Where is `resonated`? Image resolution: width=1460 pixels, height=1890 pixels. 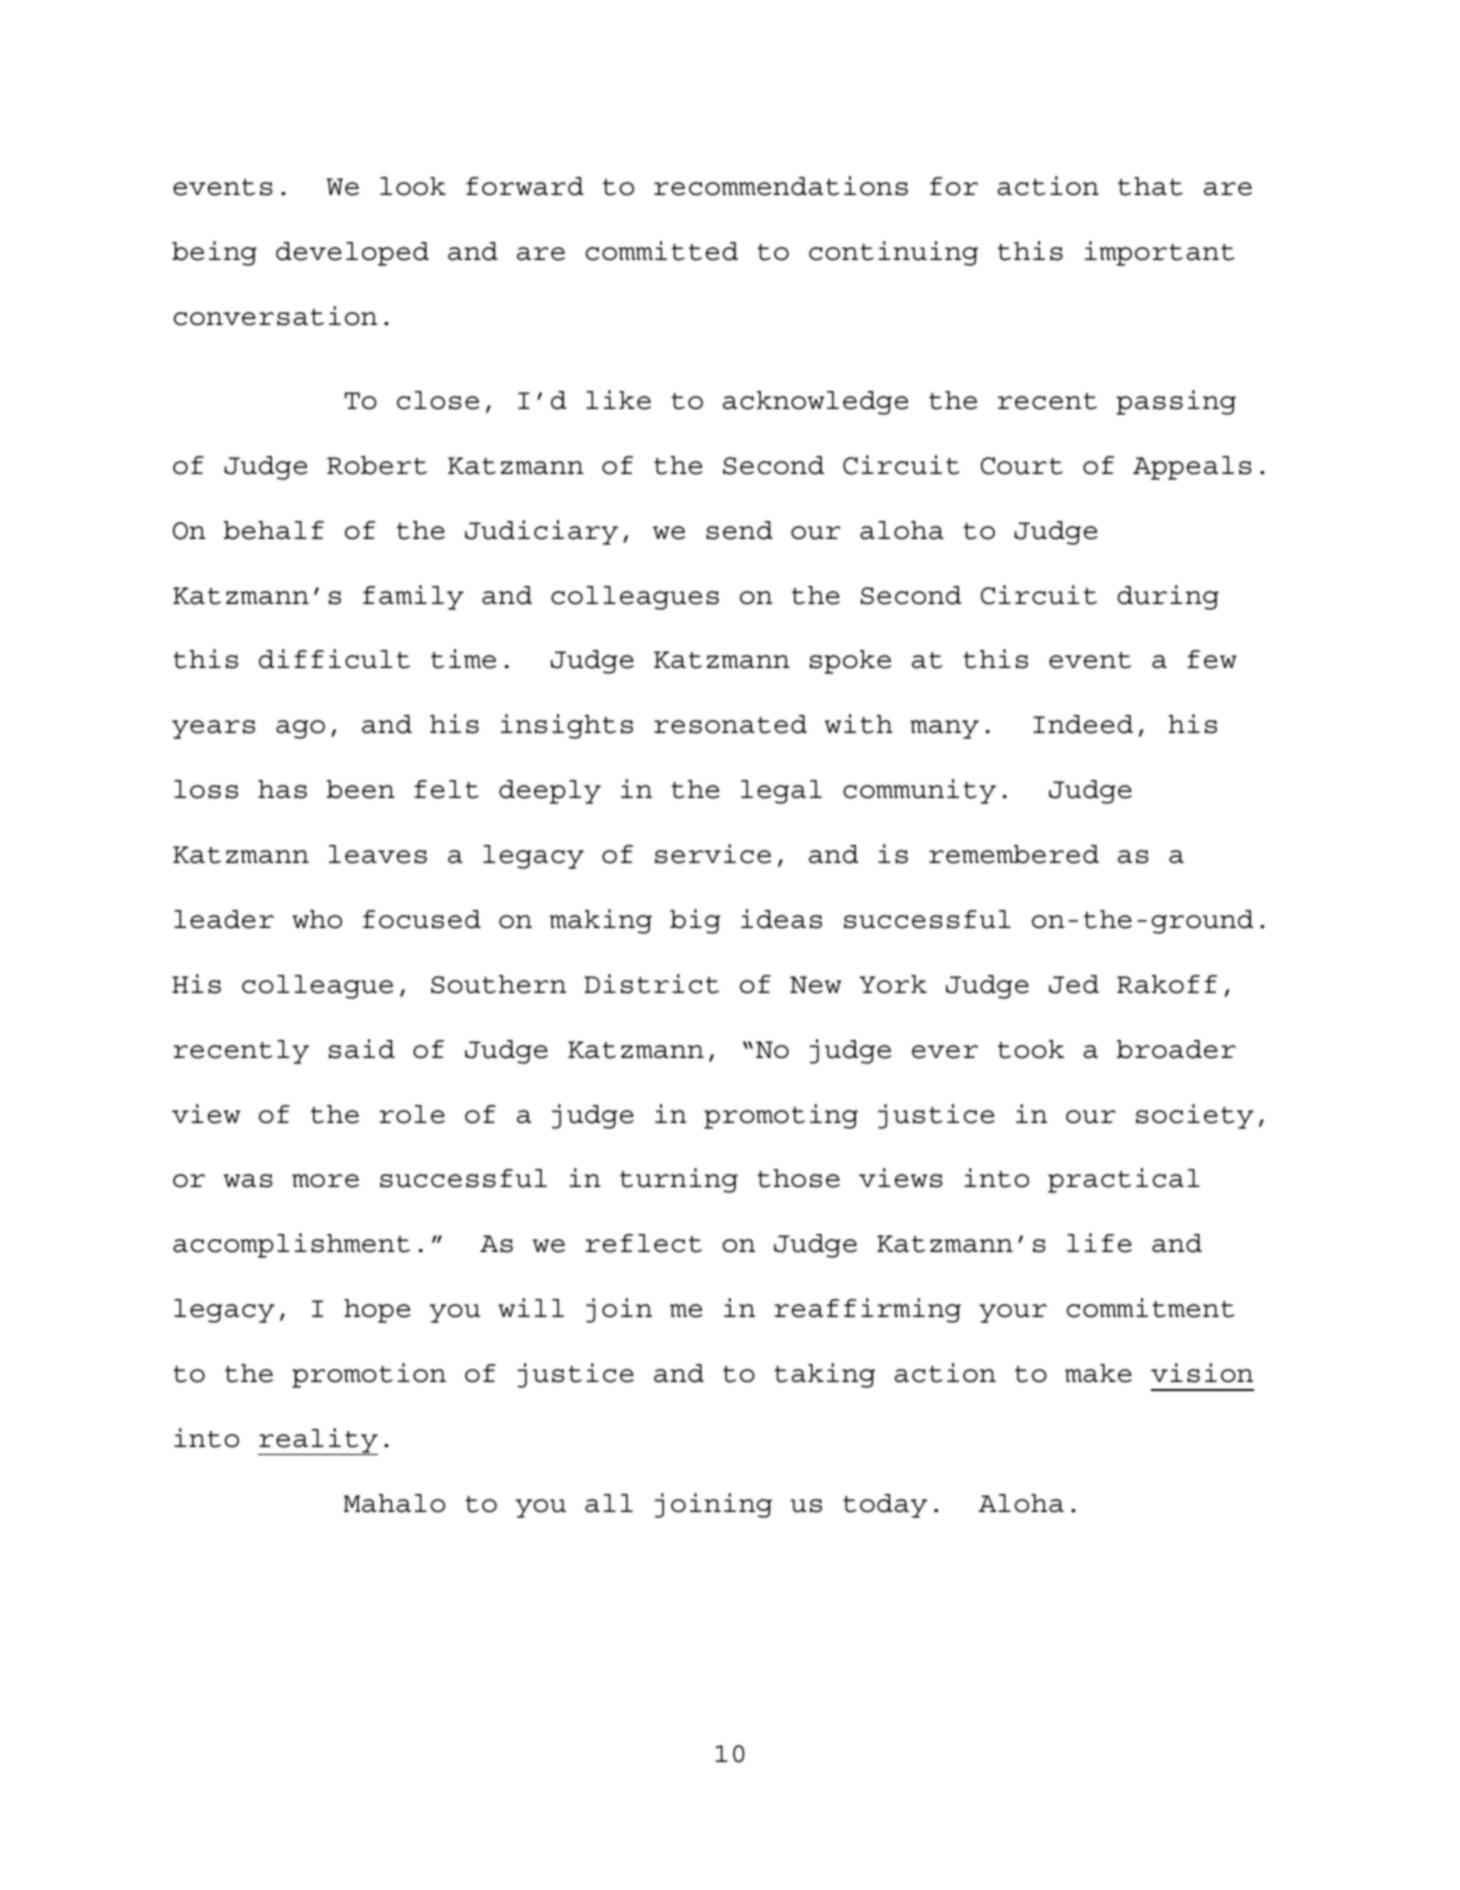 resonated is located at coordinates (730, 724).
